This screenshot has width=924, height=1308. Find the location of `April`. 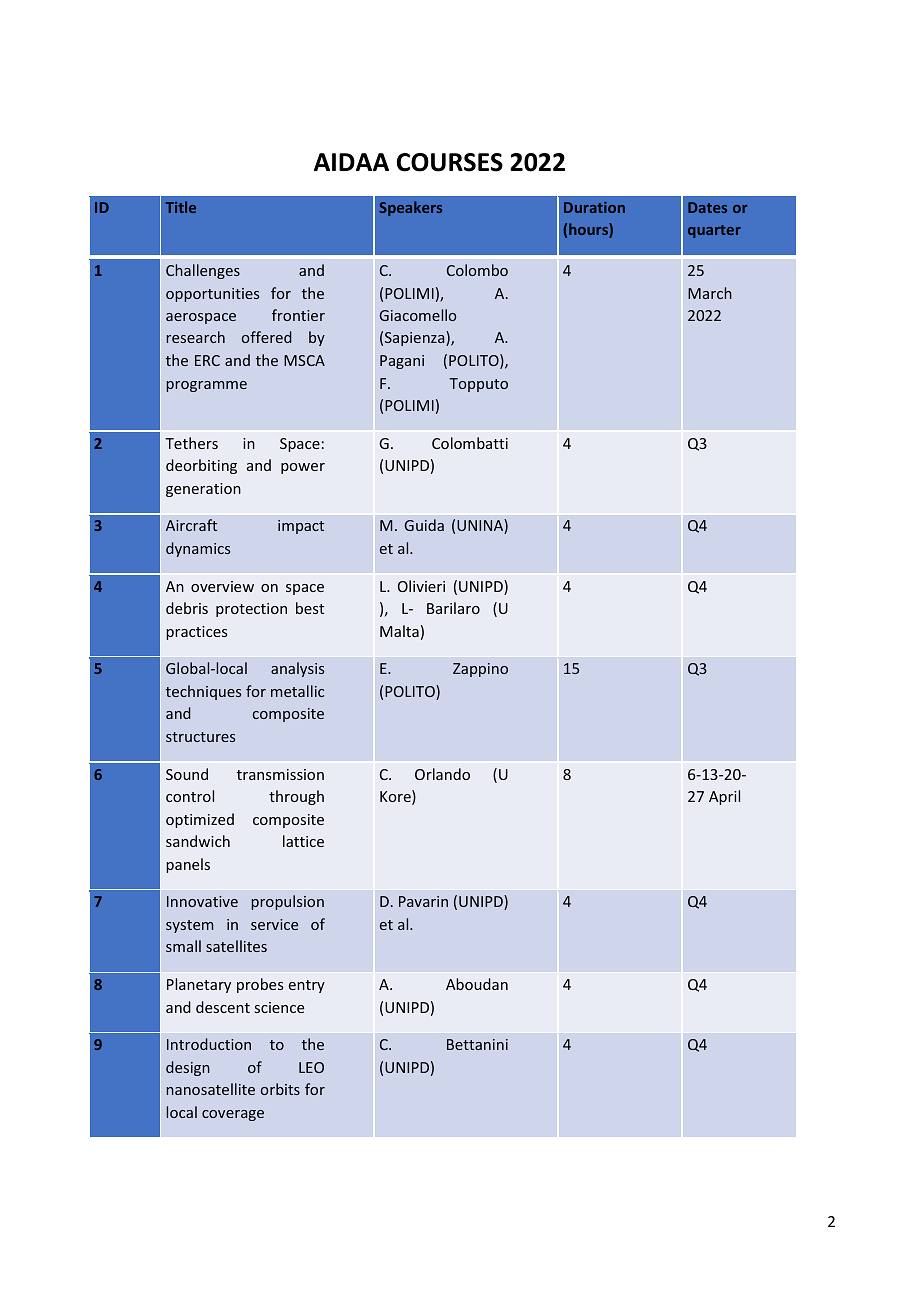

April is located at coordinates (724, 797).
